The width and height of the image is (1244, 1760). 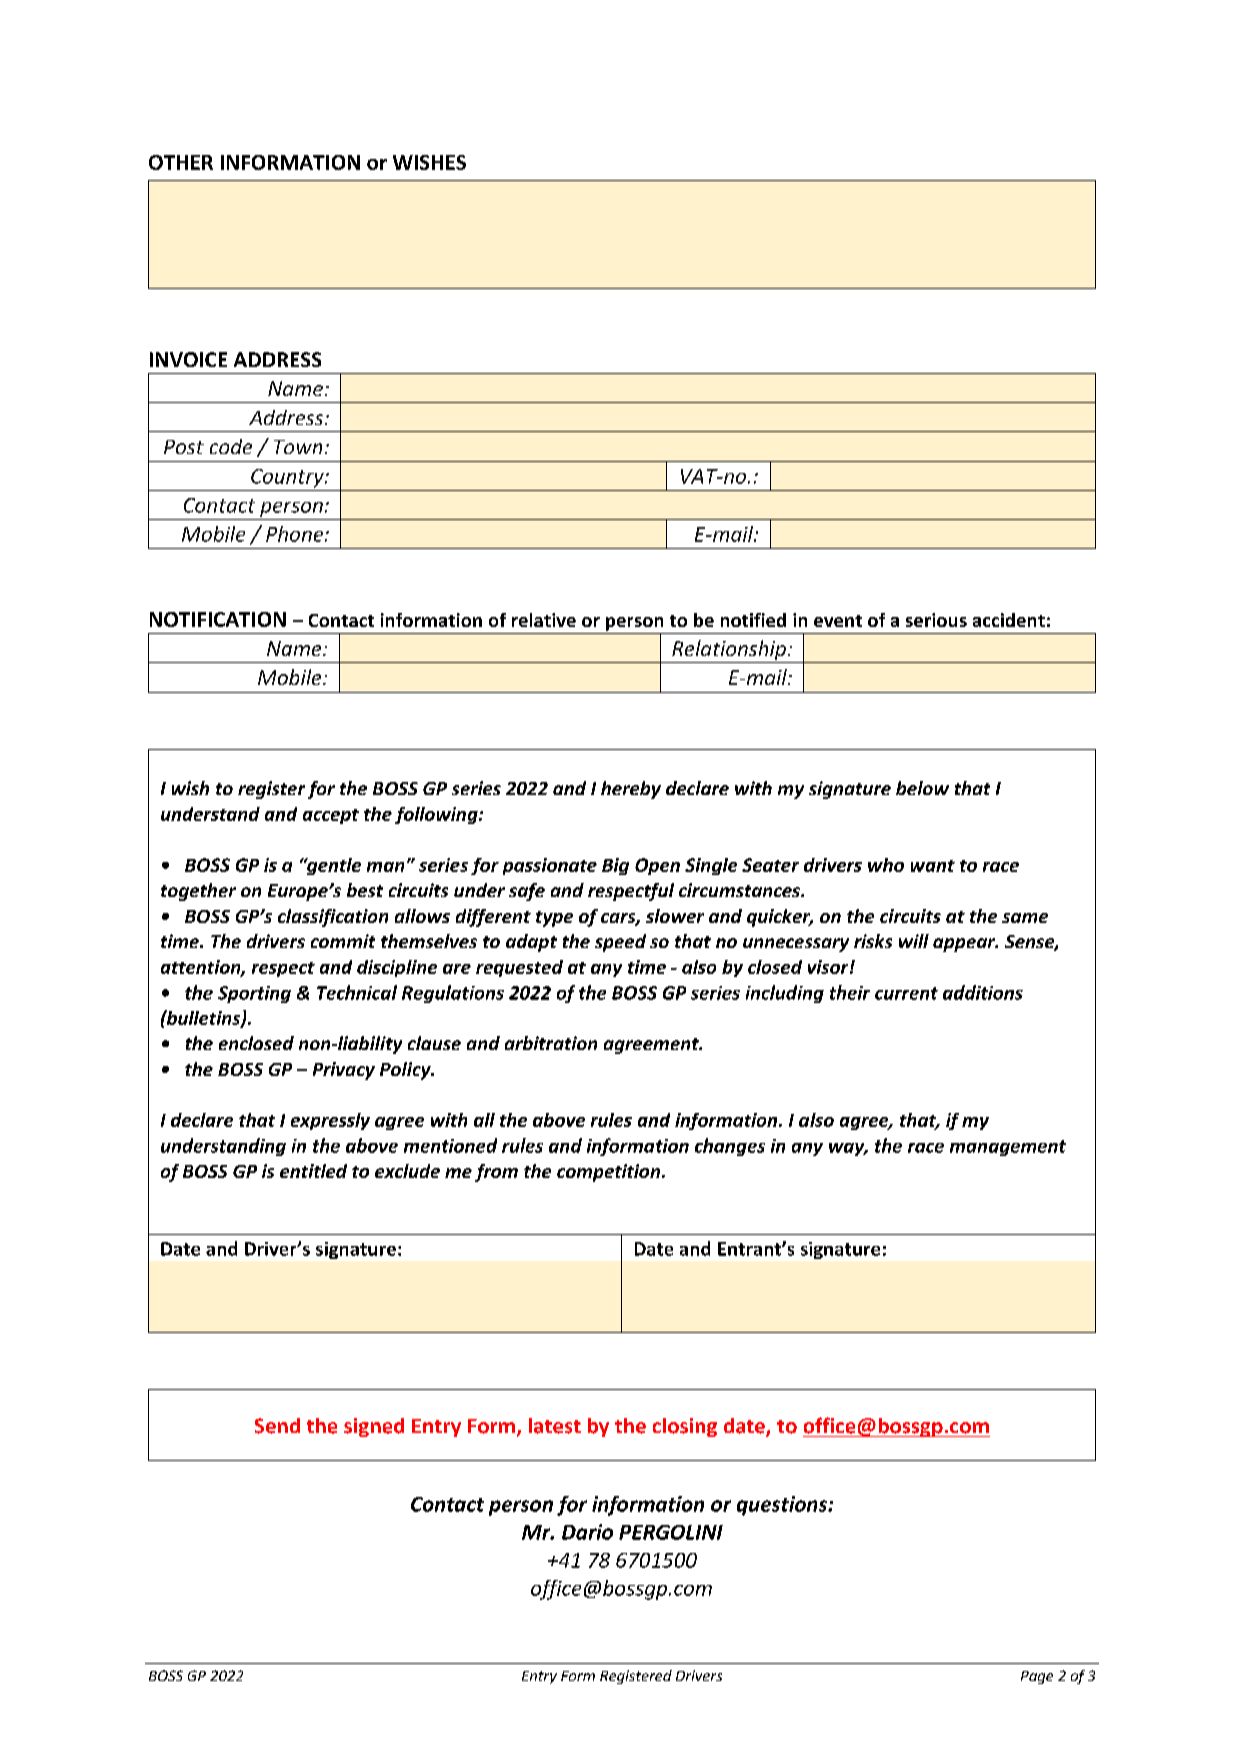 What do you see at coordinates (587, 1532) in the image?
I see `Dario` at bounding box center [587, 1532].
